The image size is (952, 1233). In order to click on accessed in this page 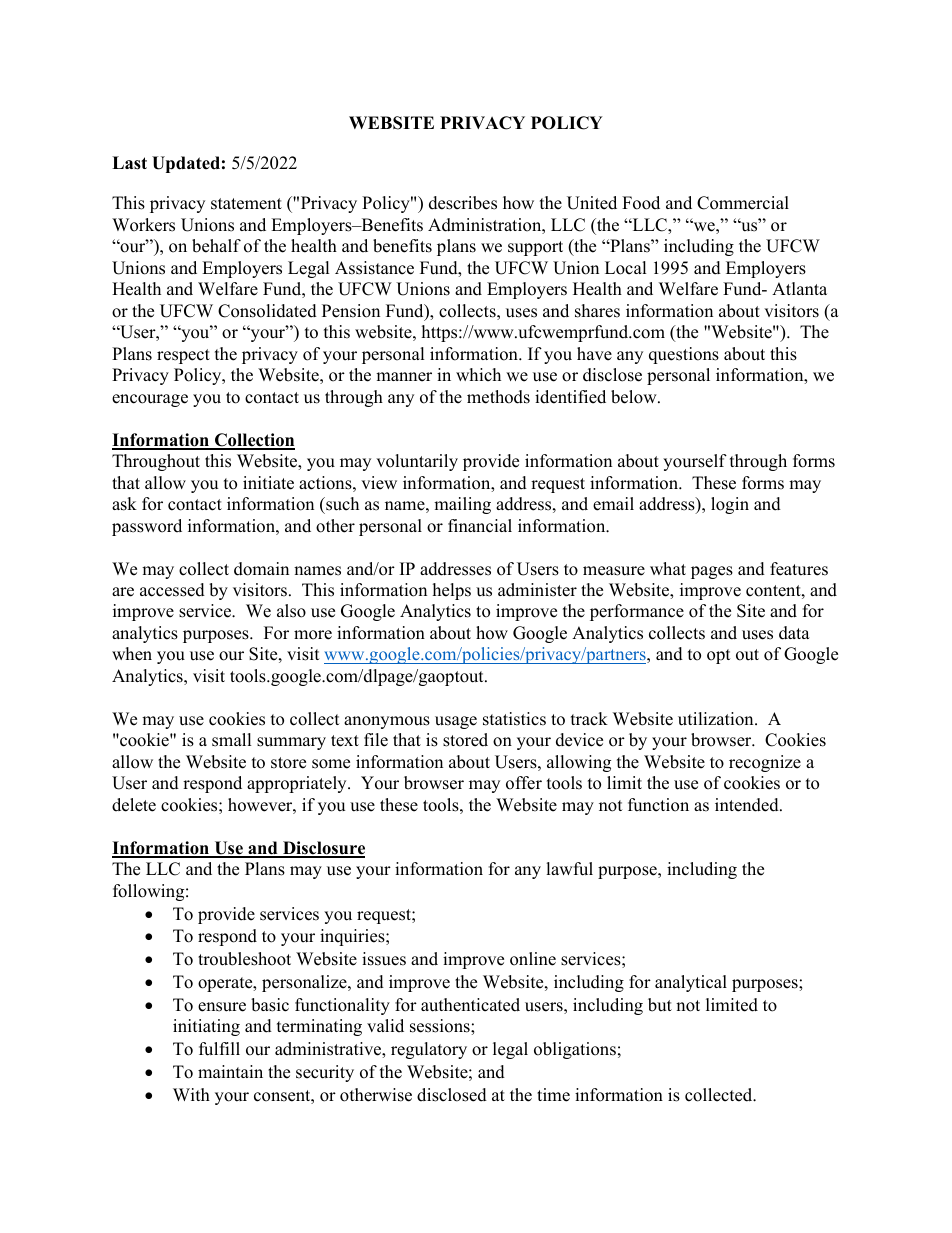, I will do `click(172, 590)`.
